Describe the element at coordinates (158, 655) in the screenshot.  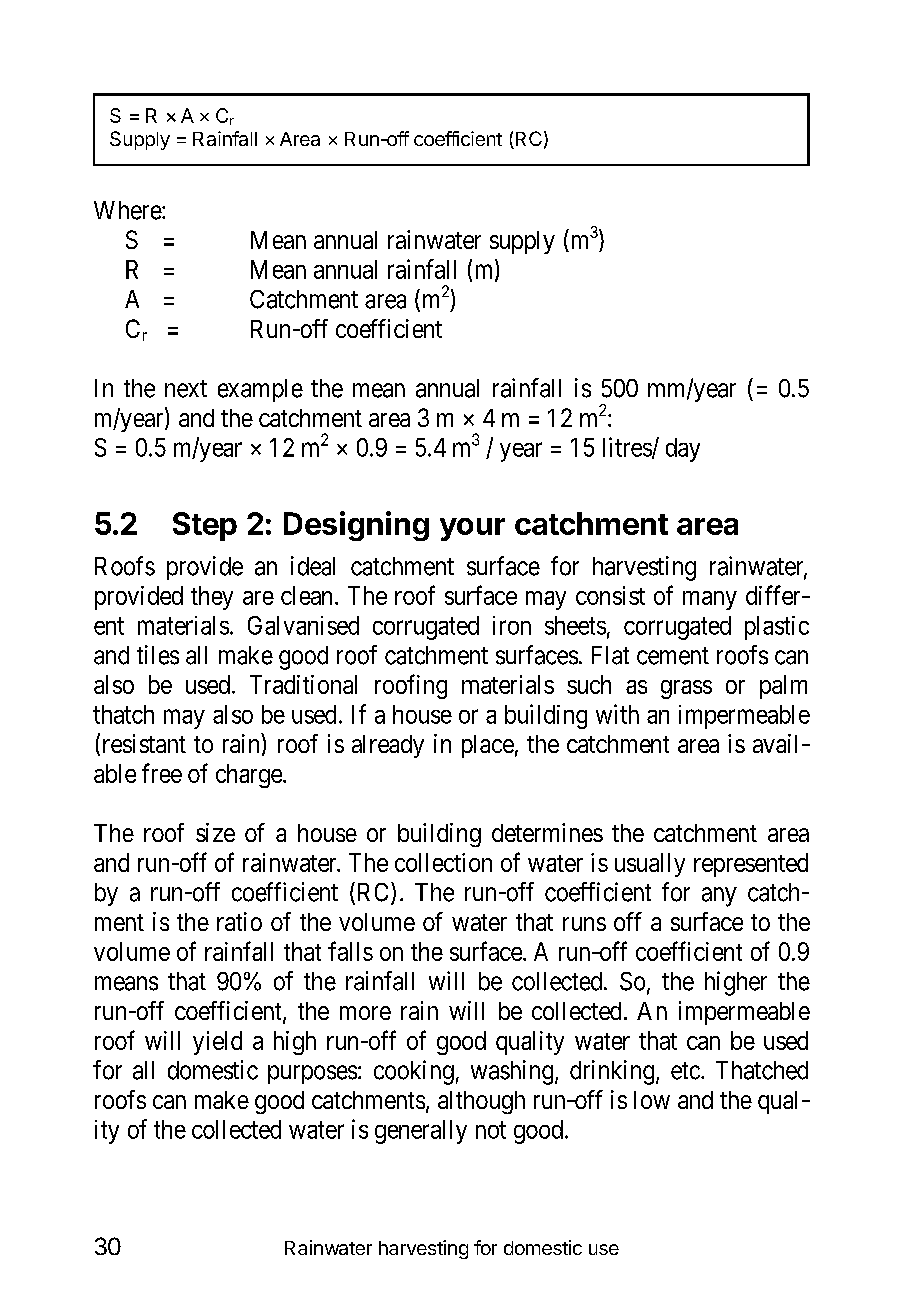
I see `tiles` at that location.
